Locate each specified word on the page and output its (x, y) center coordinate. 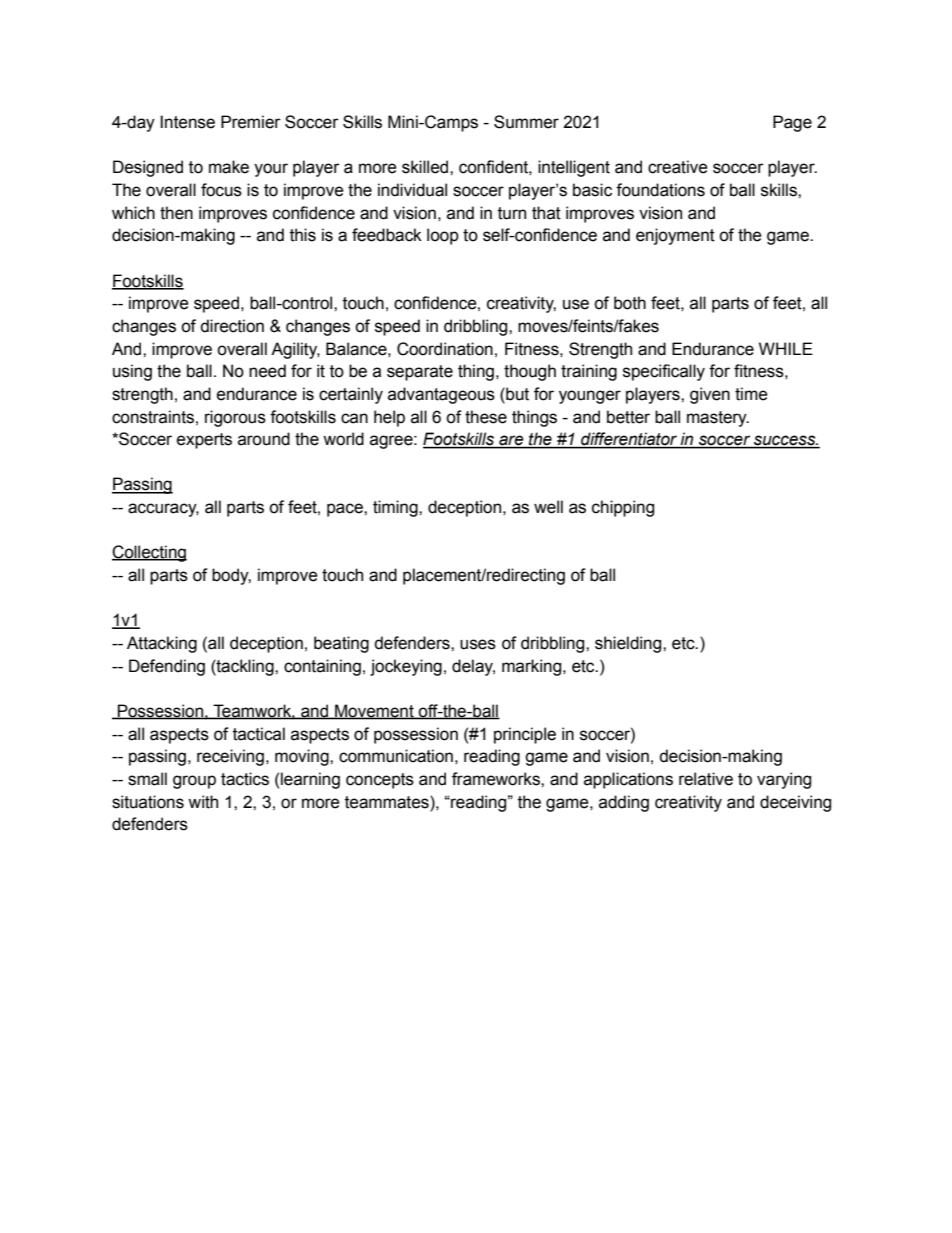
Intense (187, 122)
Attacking (162, 644)
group (194, 782)
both (630, 303)
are (511, 441)
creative (678, 167)
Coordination (445, 349)
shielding (629, 644)
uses (478, 644)
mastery (718, 419)
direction (232, 326)
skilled (426, 167)
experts (204, 441)
